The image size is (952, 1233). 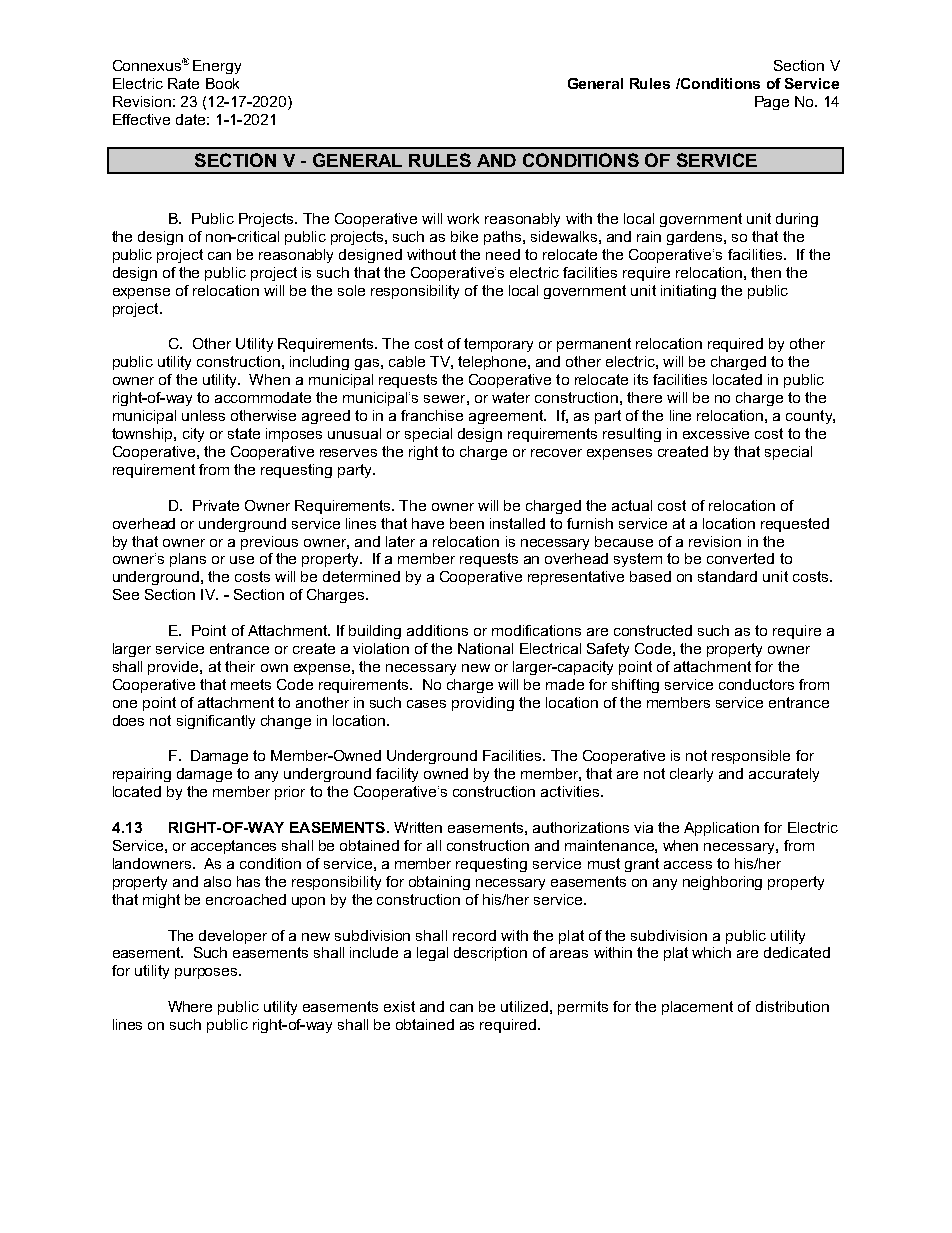 What do you see at coordinates (740, 558) in the image?
I see `converted` at bounding box center [740, 558].
